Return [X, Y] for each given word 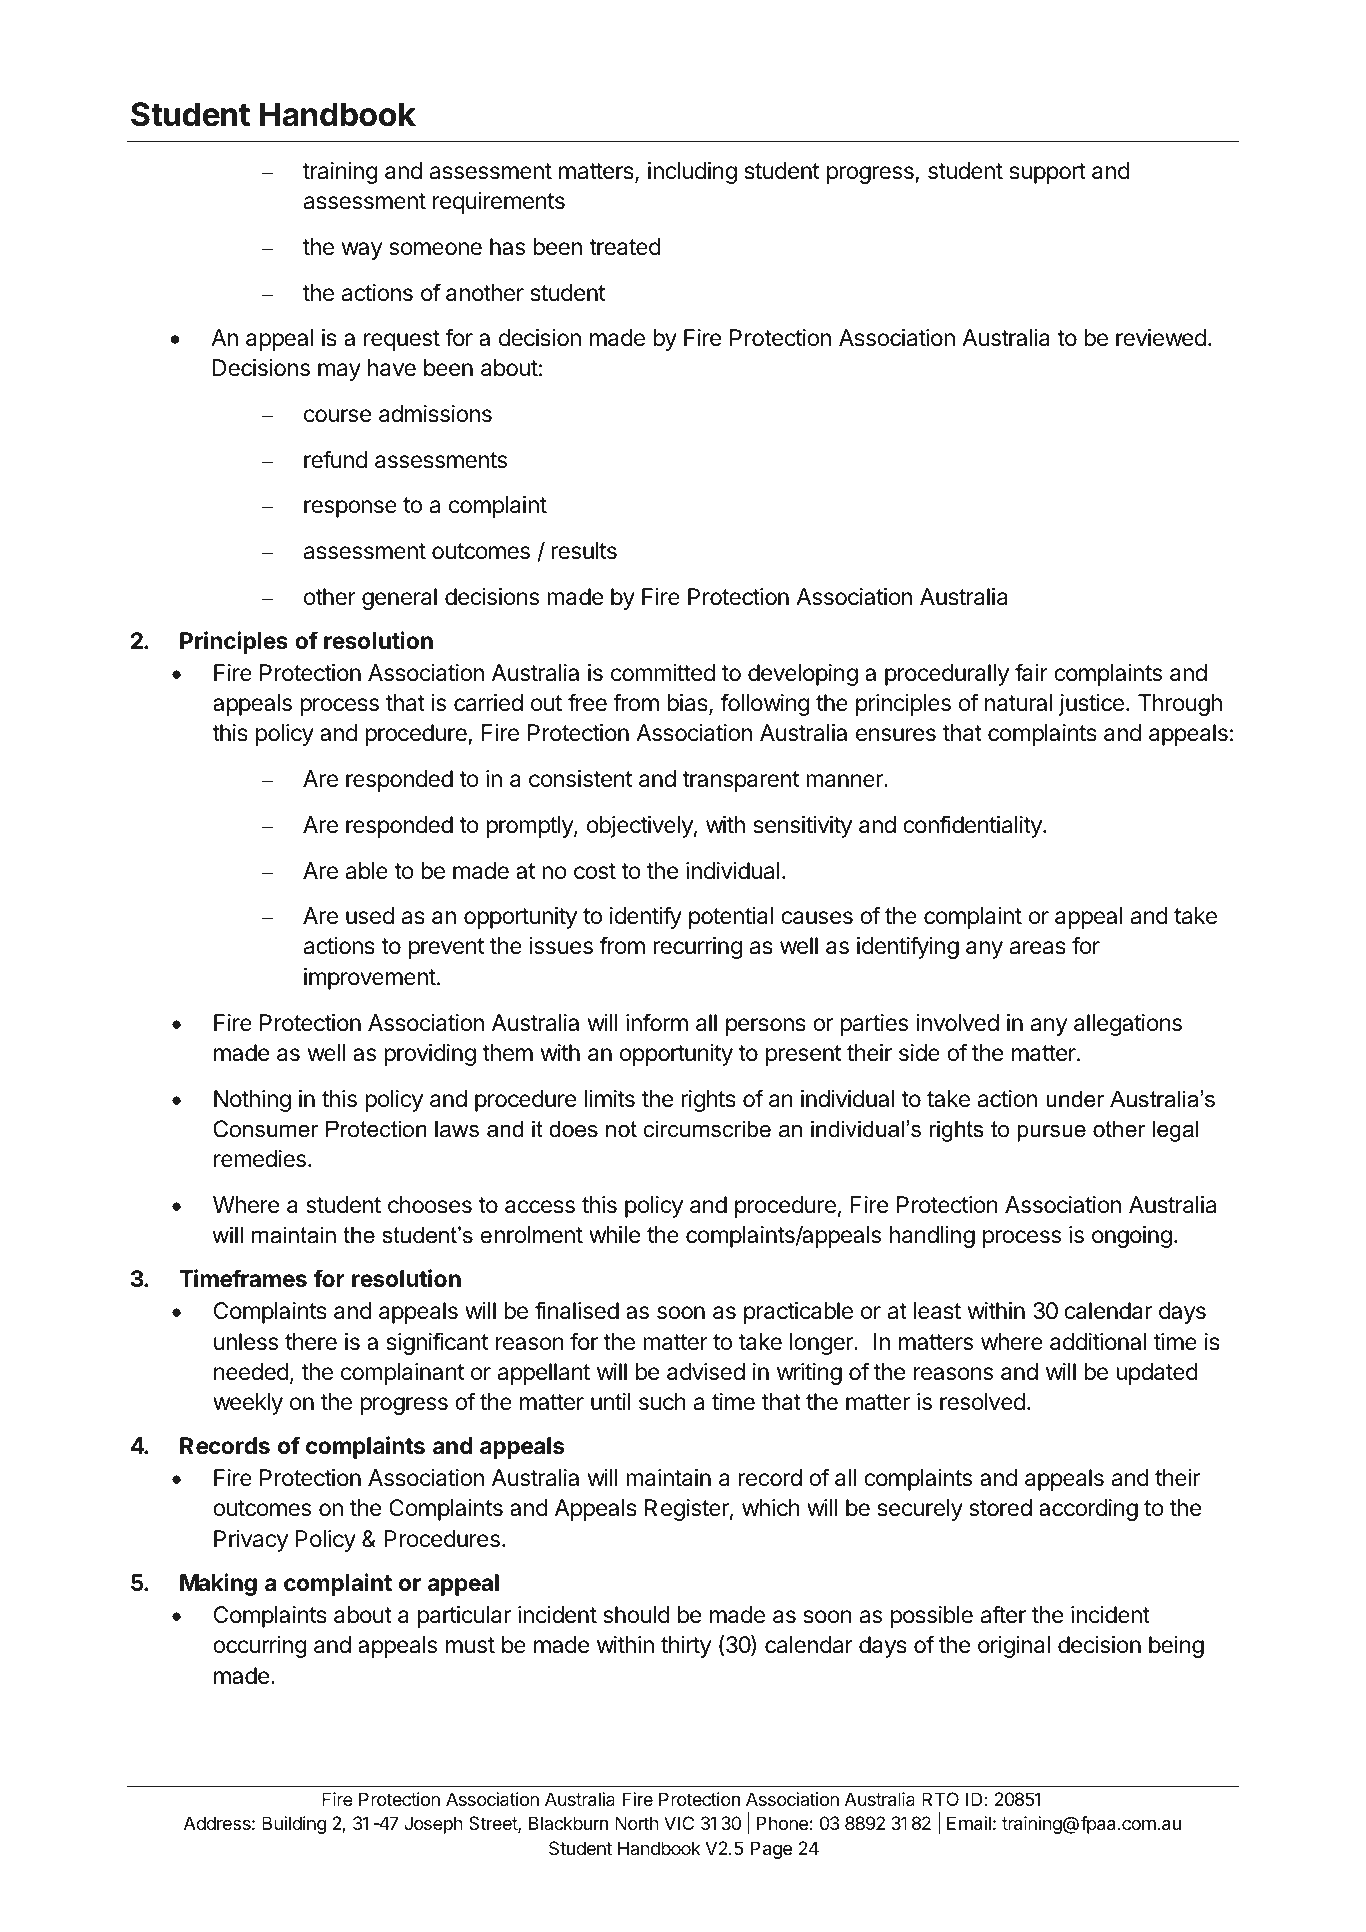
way [361, 251]
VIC [679, 1823]
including [692, 173]
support [1048, 173]
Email [969, 1823]
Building [294, 1825]
